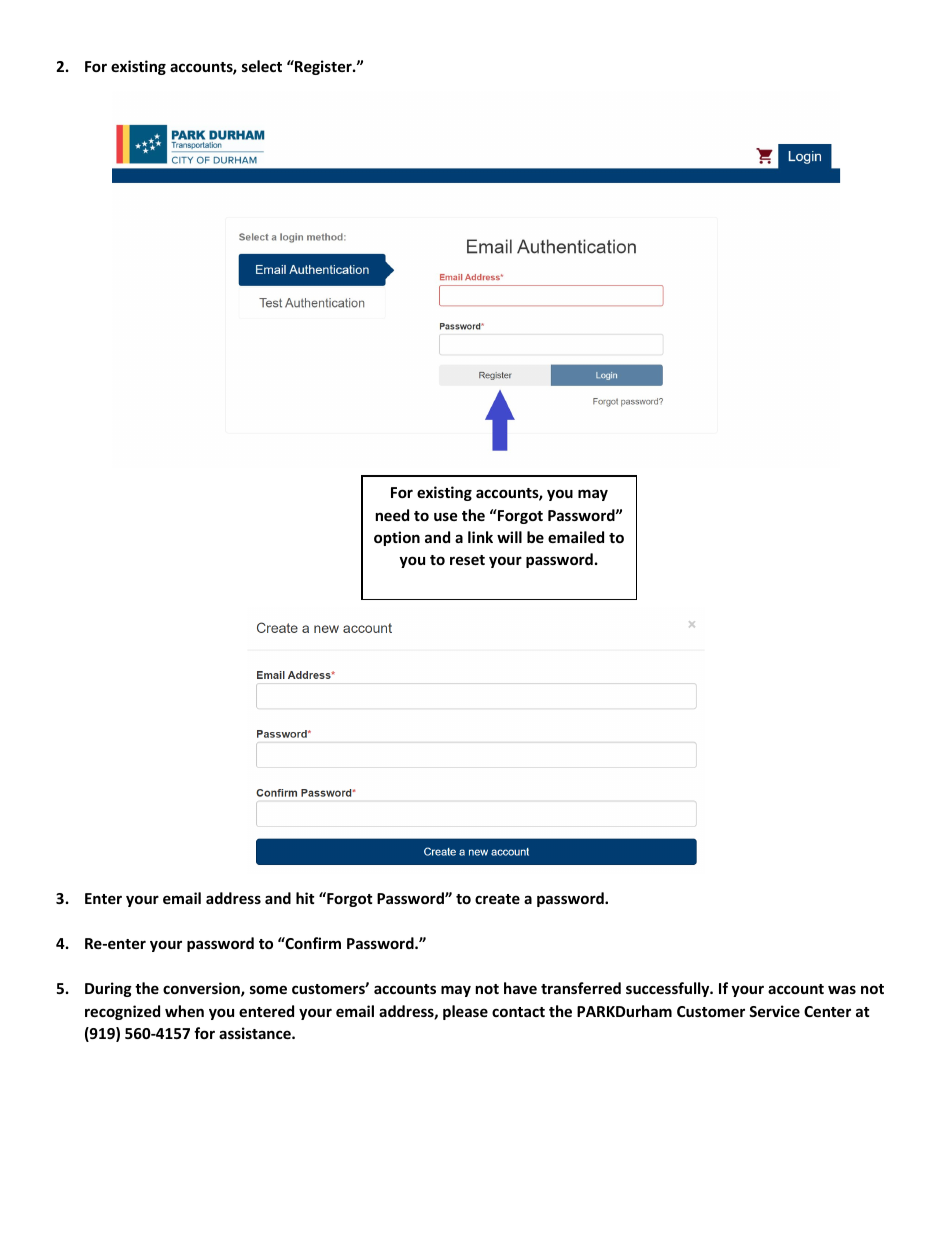 Image resolution: width=952 pixels, height=1233 pixels. Describe the element at coordinates (774, 1011) in the screenshot. I see `Service` at that location.
